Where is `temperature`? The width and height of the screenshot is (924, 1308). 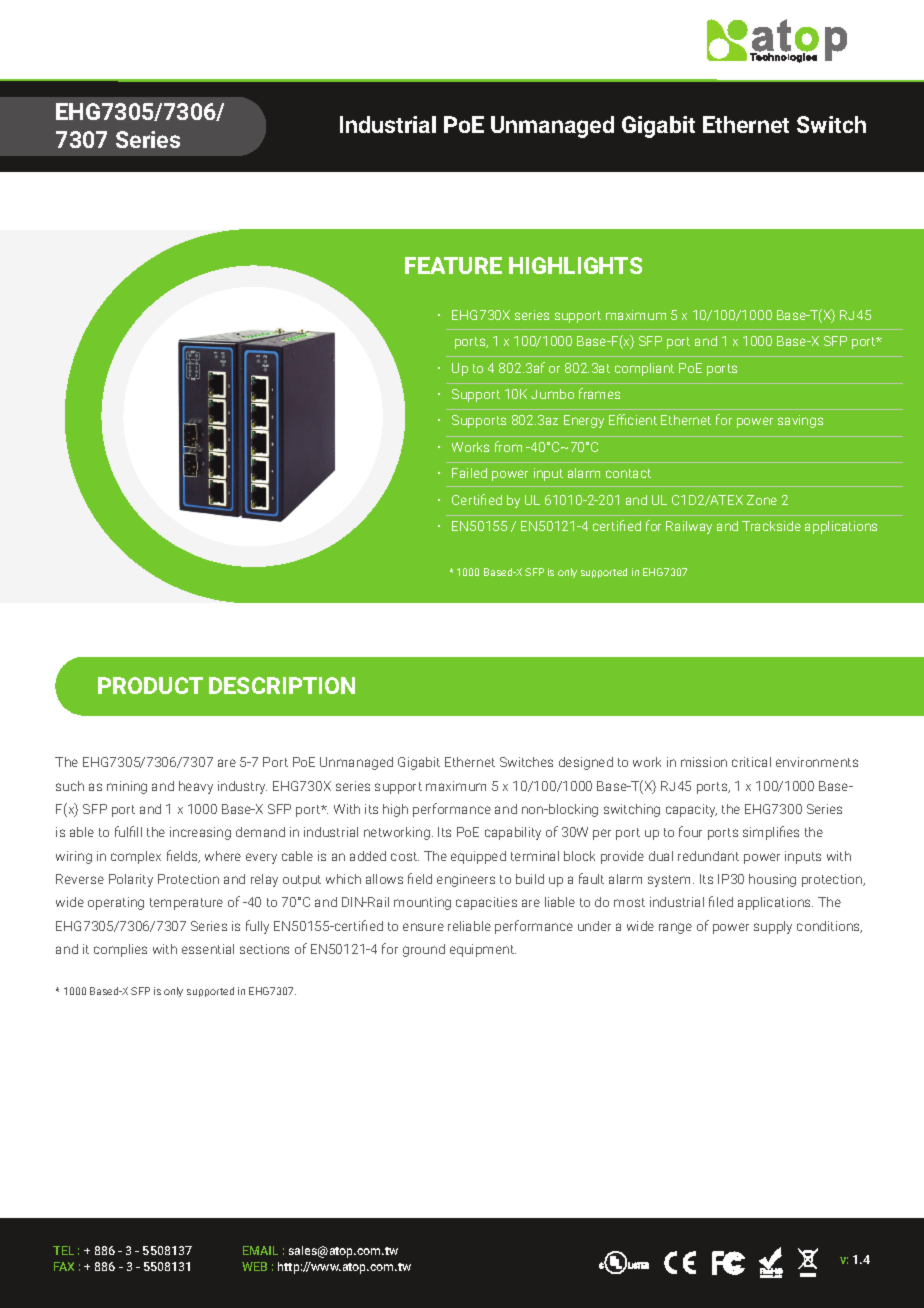
temperature is located at coordinates (186, 904).
